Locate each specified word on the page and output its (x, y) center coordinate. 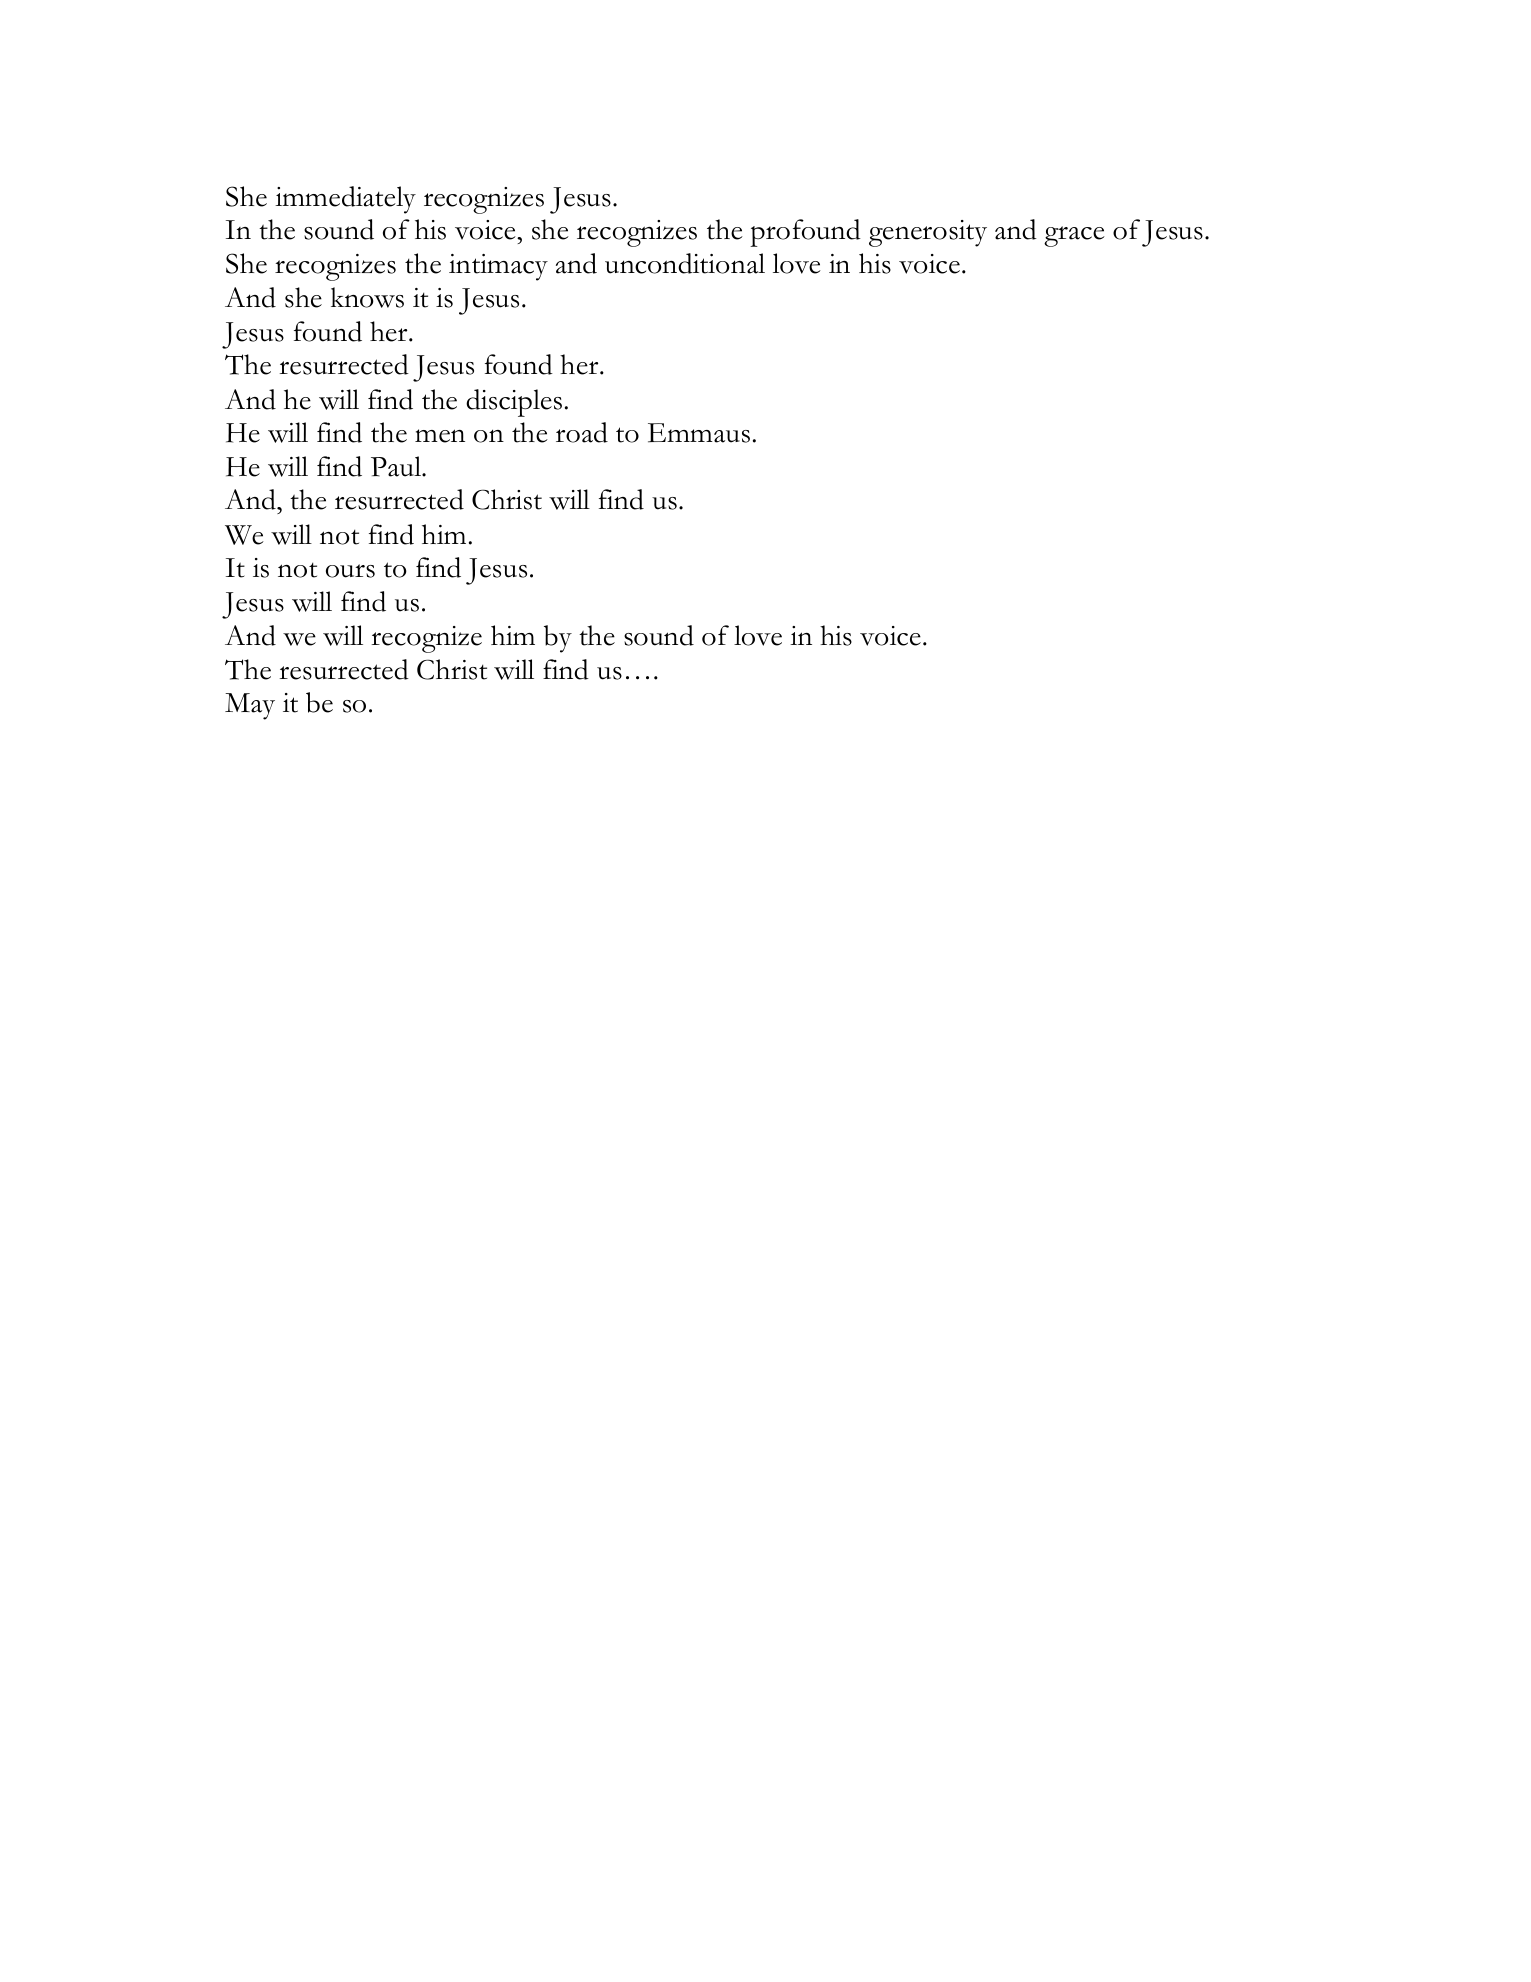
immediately (345, 200)
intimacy (498, 267)
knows (367, 297)
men (440, 436)
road (582, 432)
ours (350, 571)
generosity (928, 233)
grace (1074, 236)
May (250, 706)
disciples (514, 403)
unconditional (685, 263)
